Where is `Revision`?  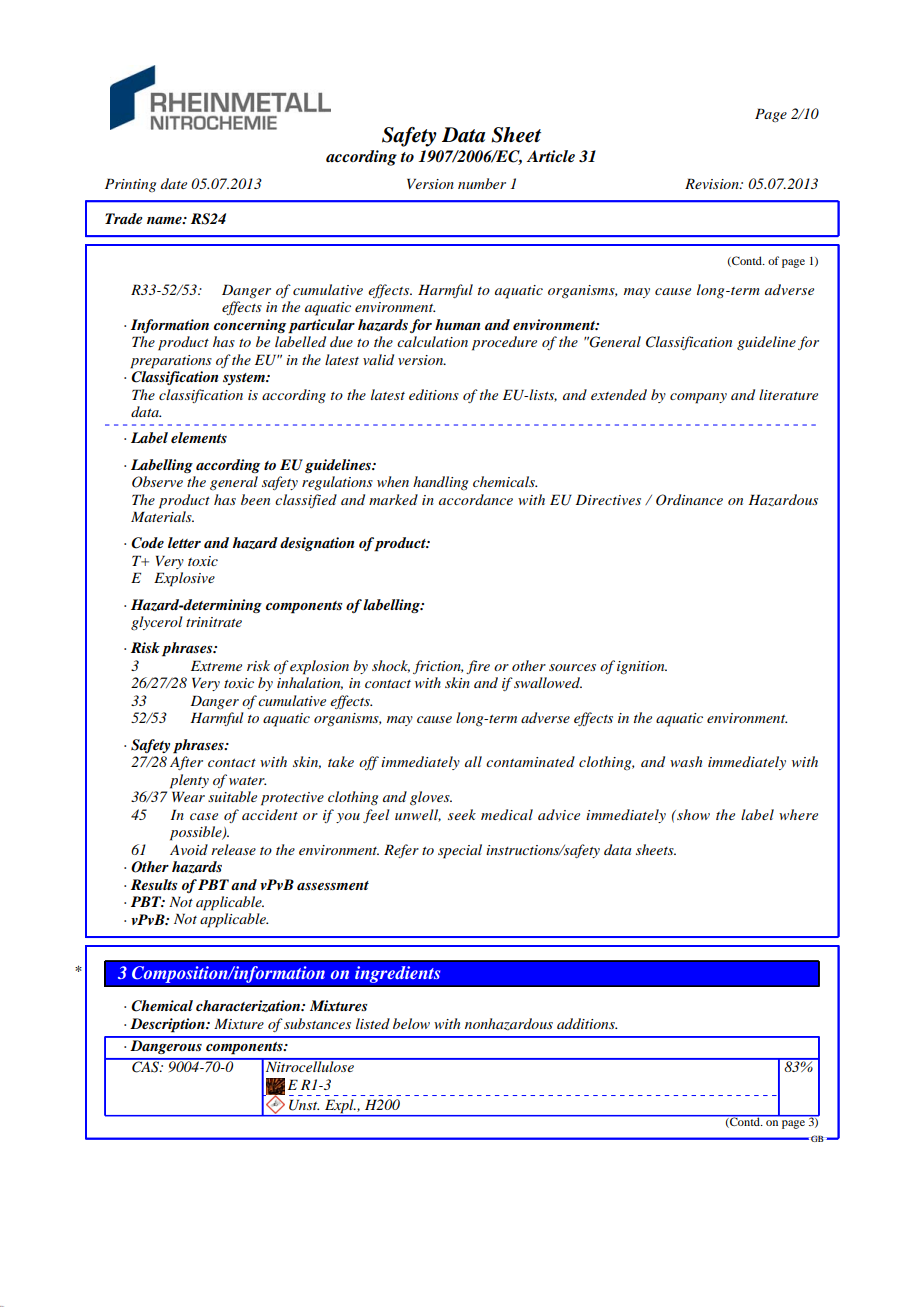
Revision is located at coordinates (713, 183).
